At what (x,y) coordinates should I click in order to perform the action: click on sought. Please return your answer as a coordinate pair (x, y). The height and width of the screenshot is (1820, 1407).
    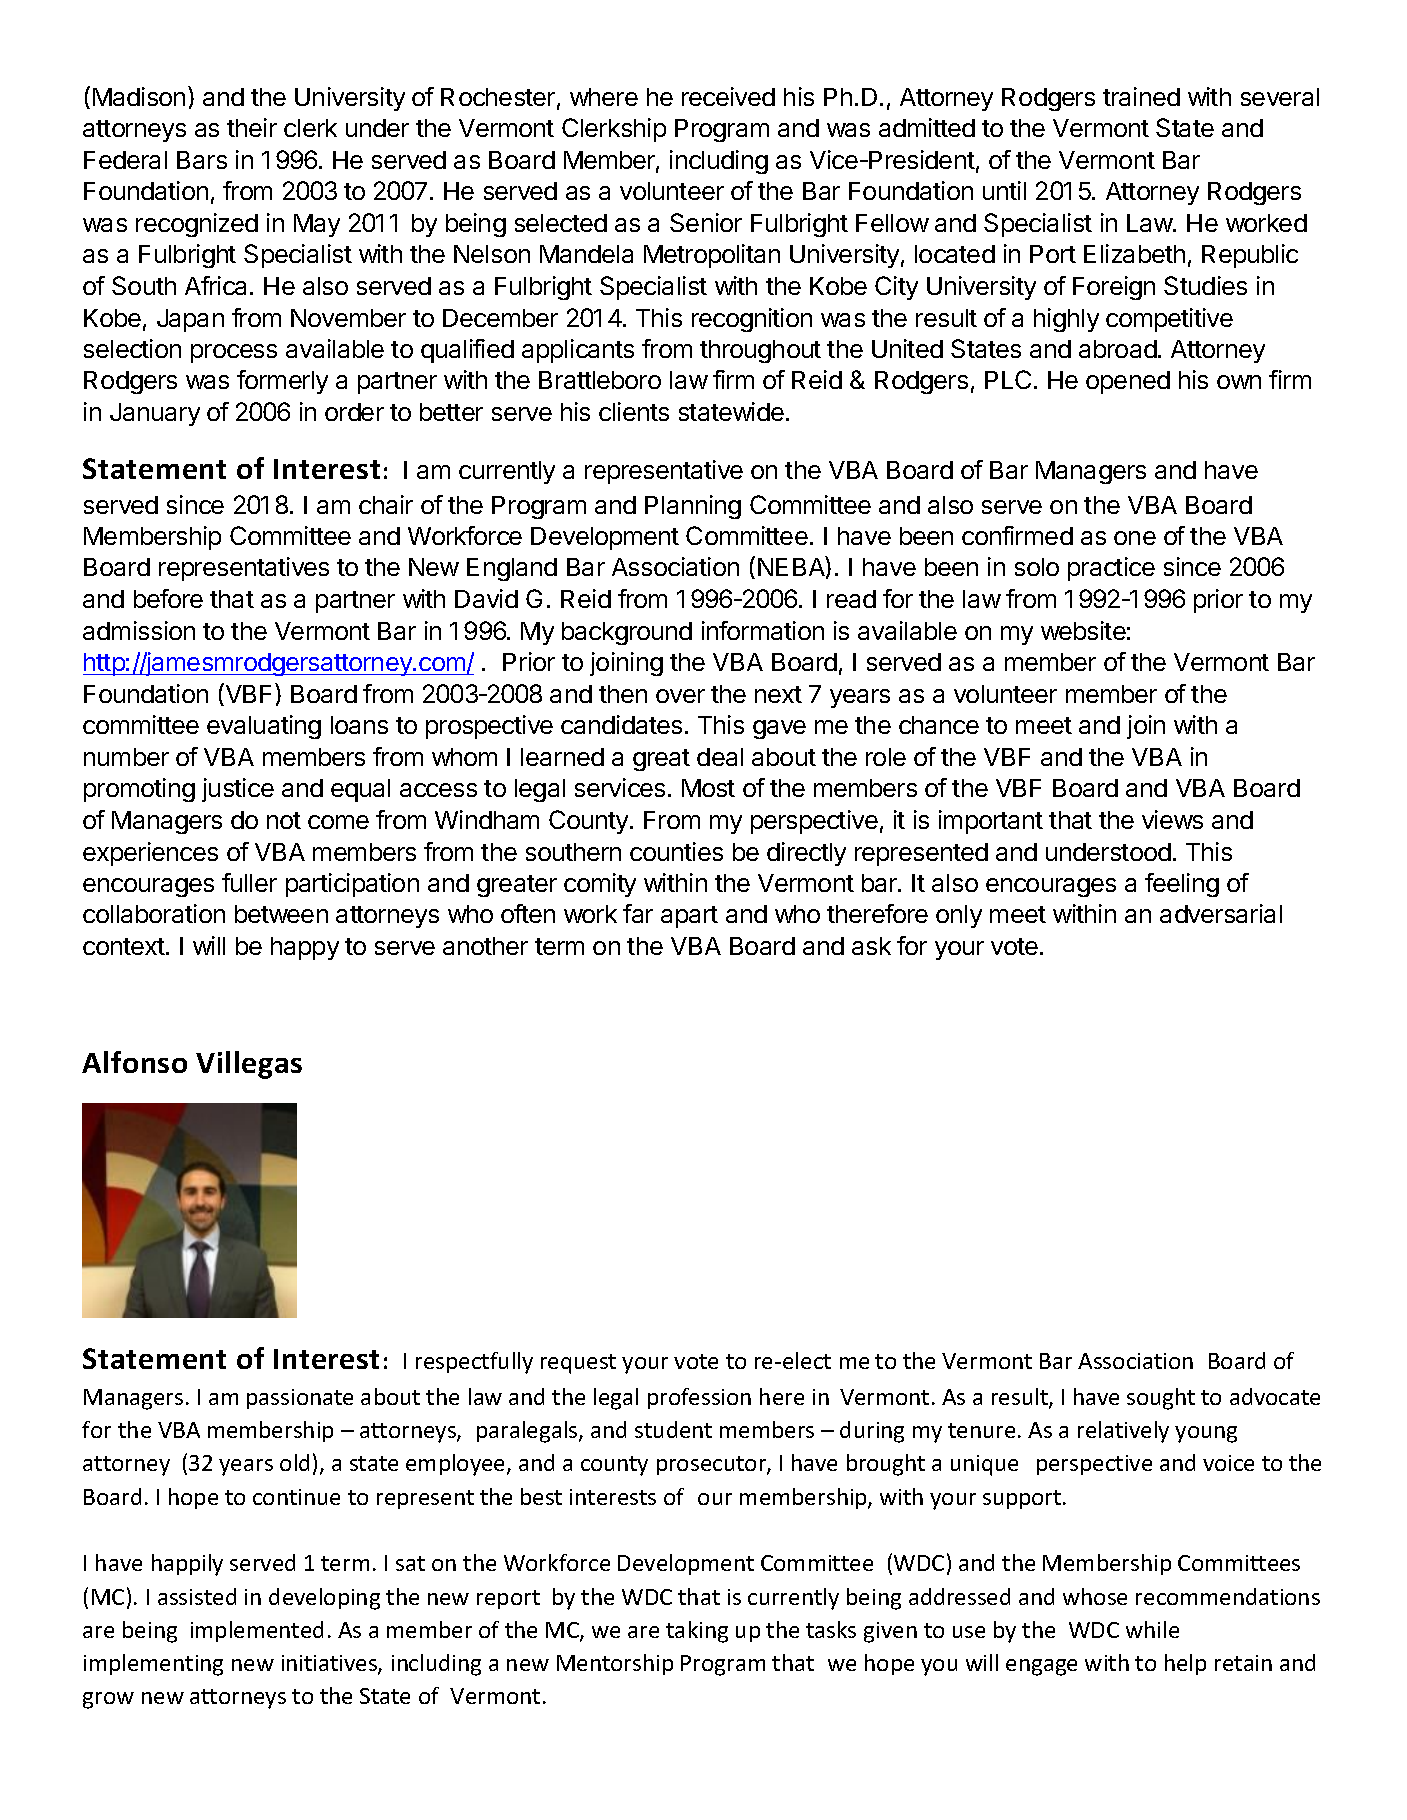
    Looking at the image, I should click on (1161, 1399).
